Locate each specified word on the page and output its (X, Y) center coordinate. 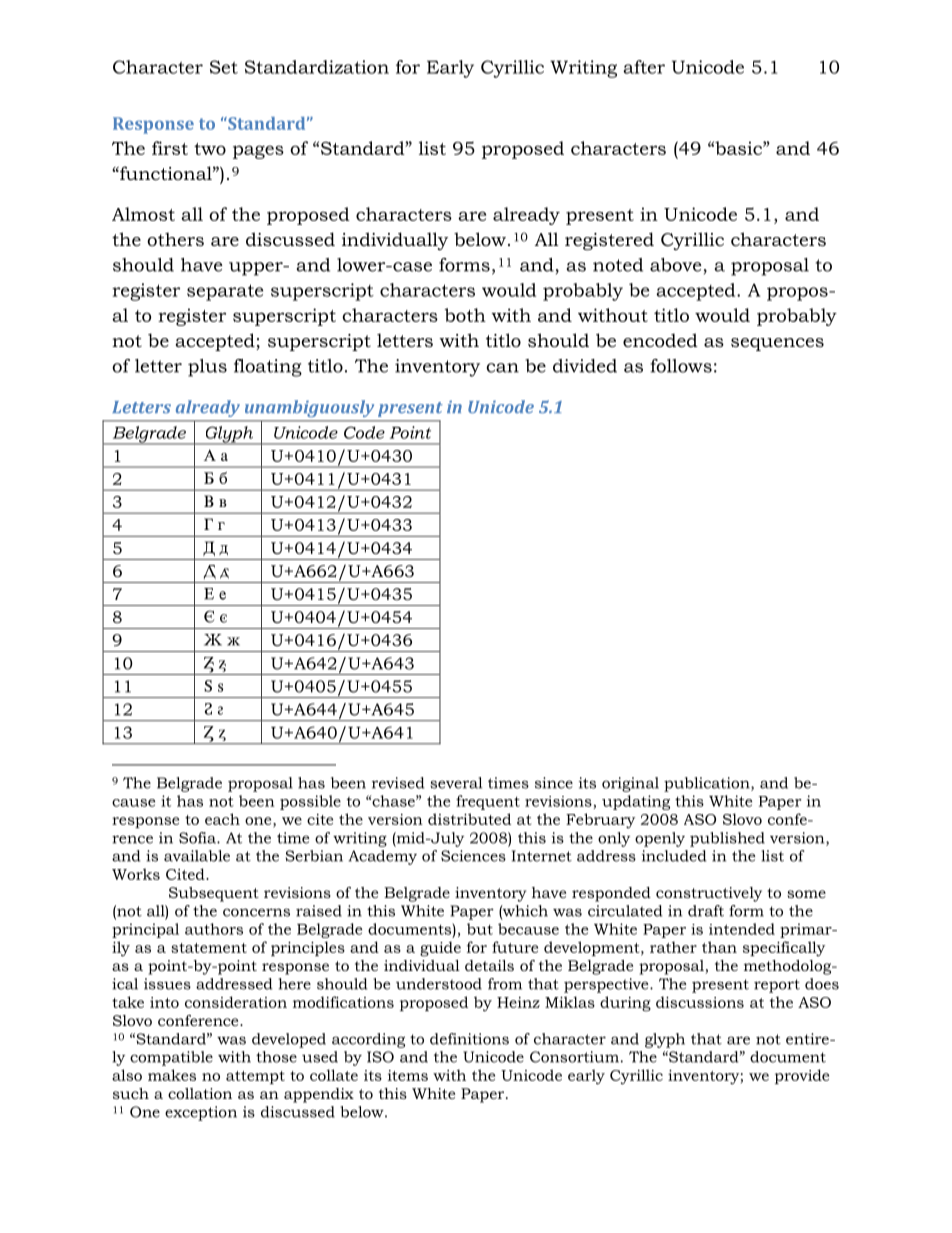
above (676, 265)
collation (200, 1093)
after (644, 67)
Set (224, 67)
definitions (469, 1039)
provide (802, 1076)
